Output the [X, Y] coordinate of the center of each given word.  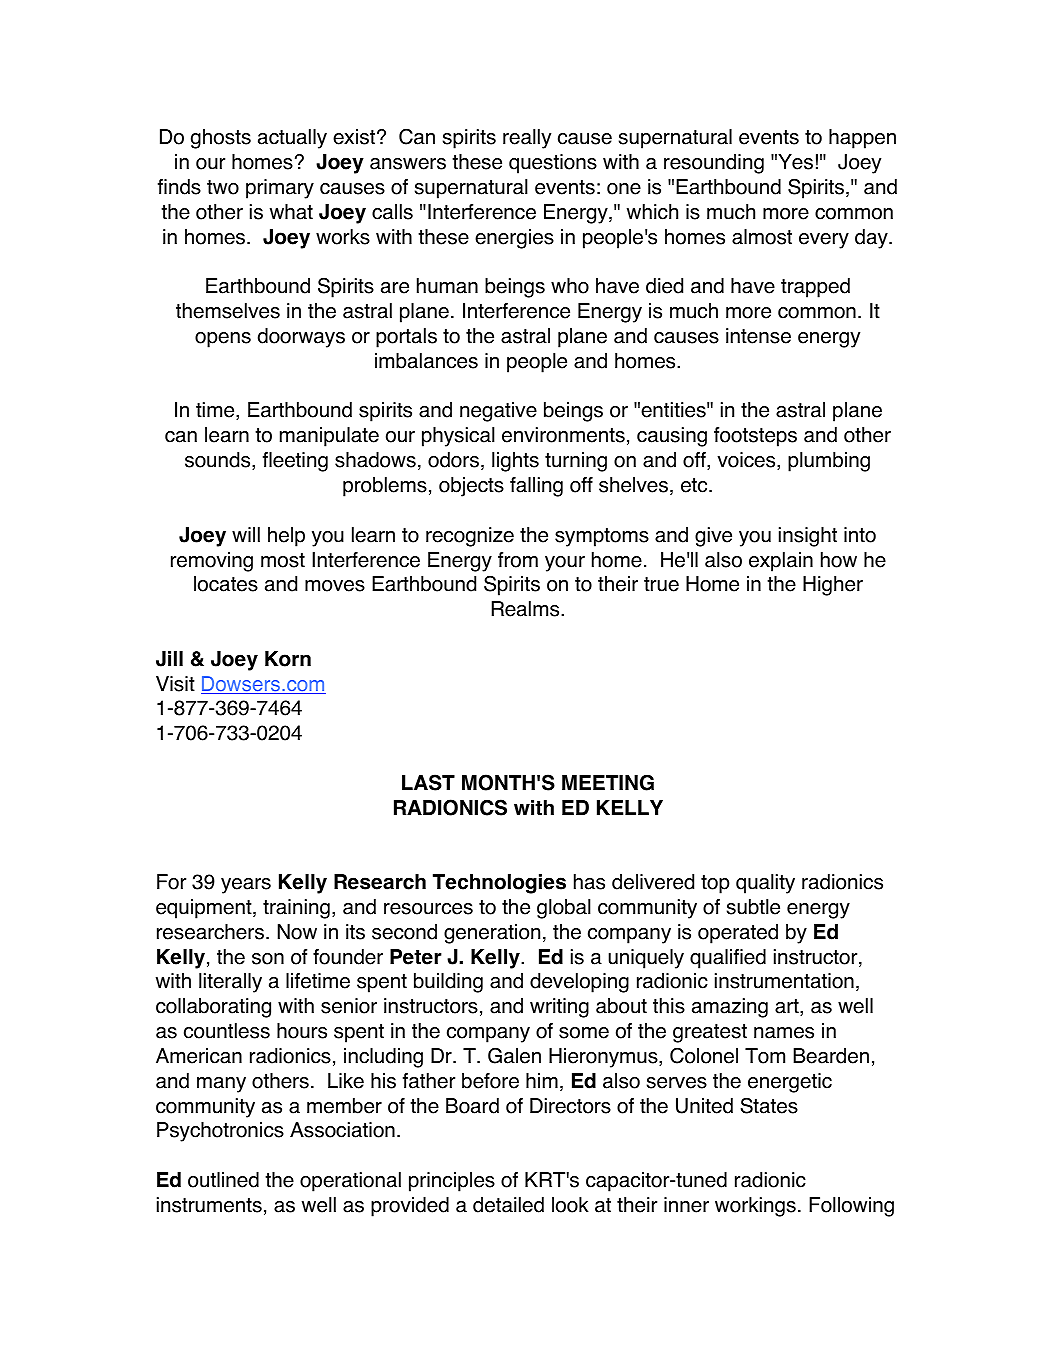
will [246, 534]
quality [765, 884]
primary [280, 189]
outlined [223, 1180]
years [246, 886]
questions [553, 164]
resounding [714, 164]
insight [808, 537]
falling [536, 487]
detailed [508, 1205]
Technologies [499, 884]
